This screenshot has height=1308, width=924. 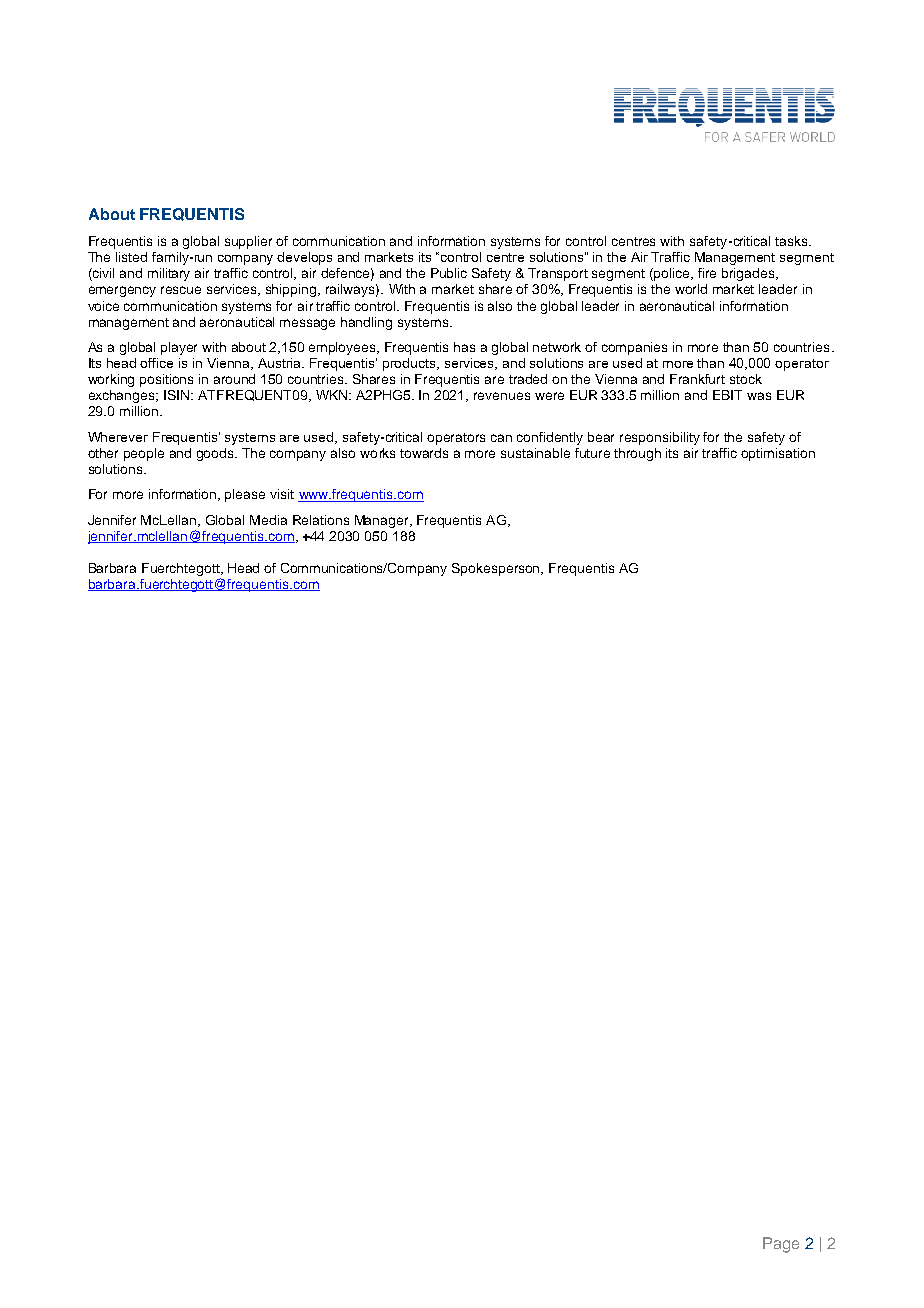 I want to click on optimisation, so click(x=778, y=454).
